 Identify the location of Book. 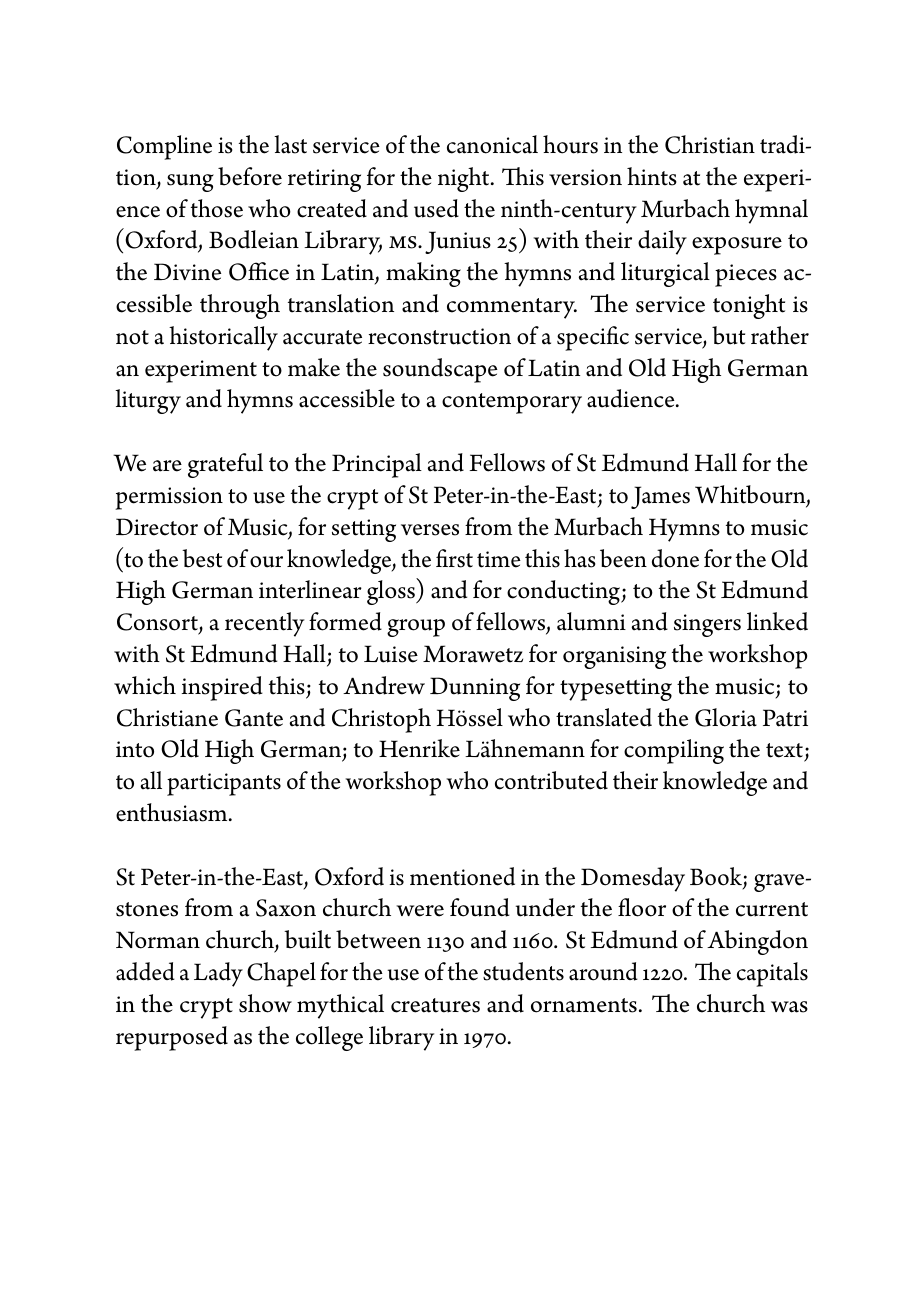
(717, 877).
